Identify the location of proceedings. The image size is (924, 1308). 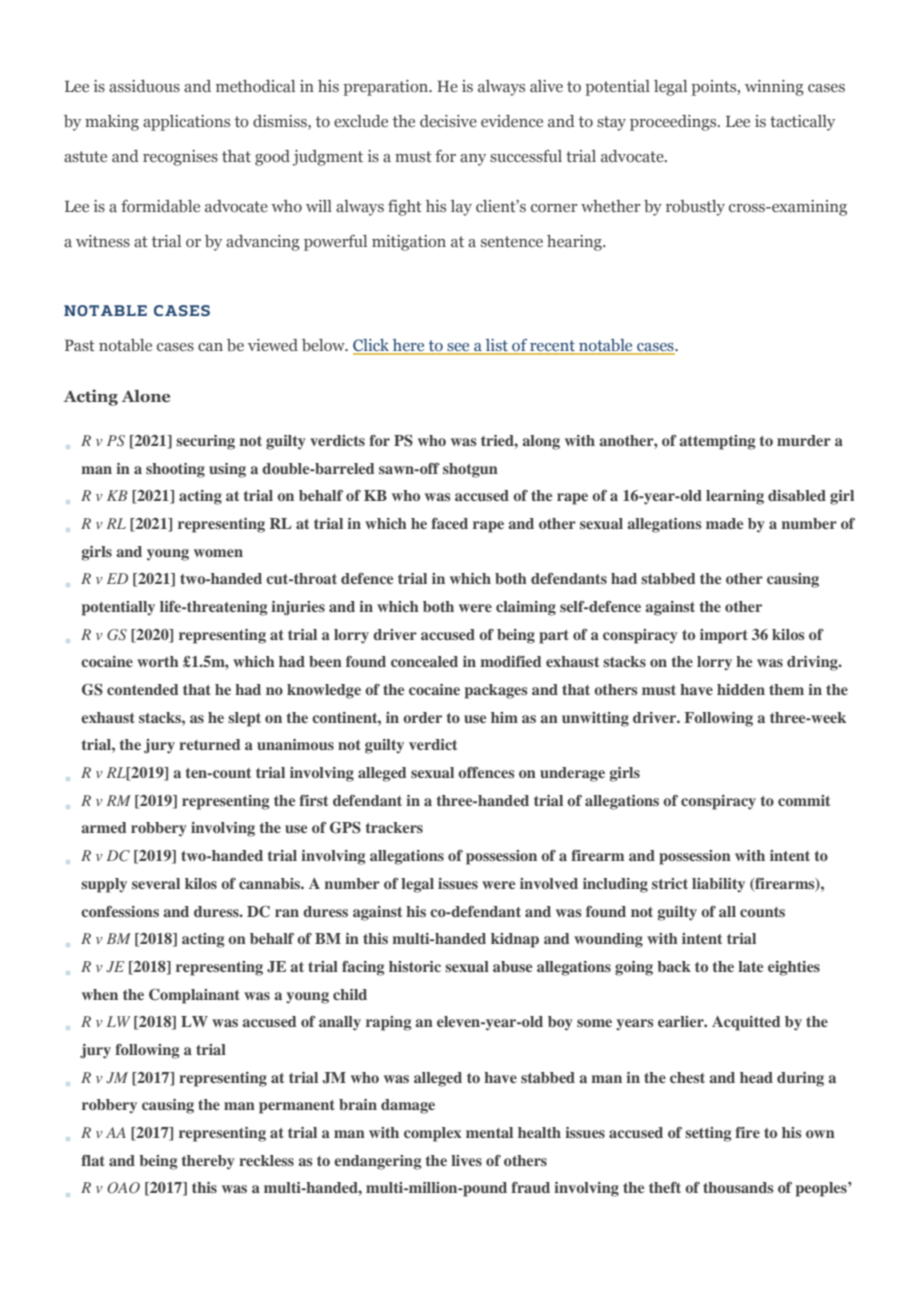
(674, 123).
